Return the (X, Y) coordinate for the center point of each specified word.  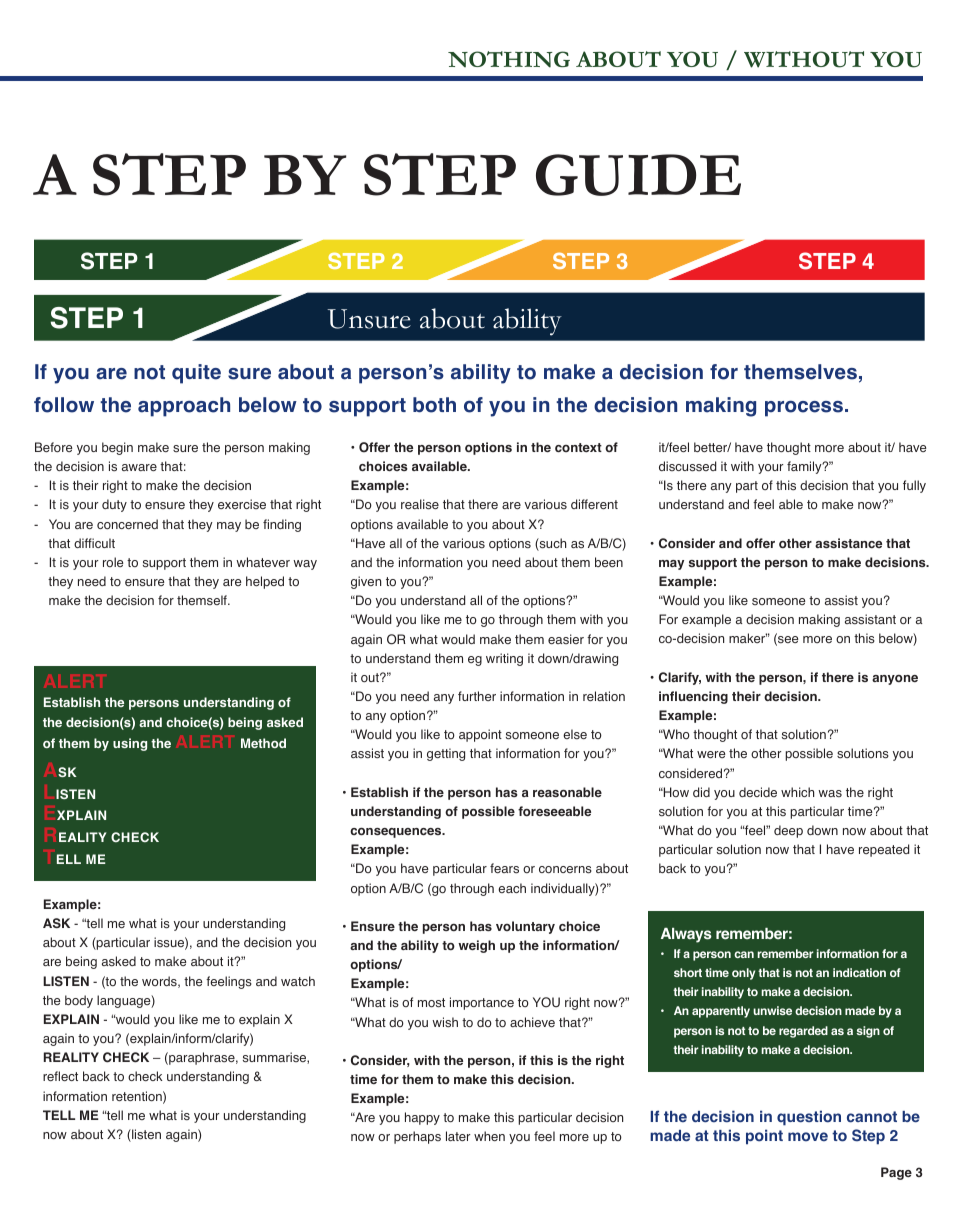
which (797, 792)
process (804, 409)
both (434, 405)
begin (117, 448)
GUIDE (638, 175)
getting (446, 754)
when (489, 1136)
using (130, 744)
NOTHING (509, 59)
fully (914, 486)
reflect (60, 1076)
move (808, 1137)
